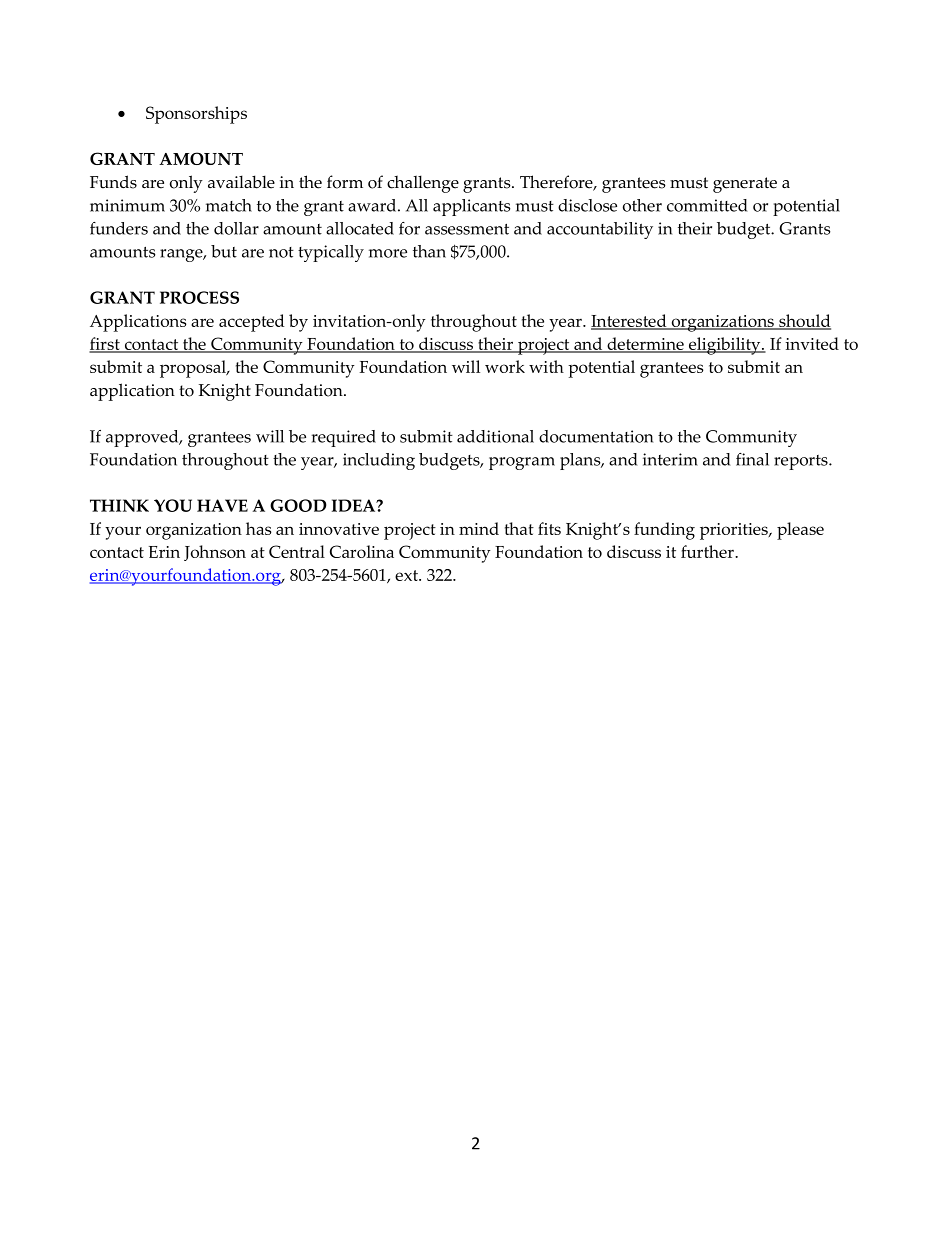 The width and height of the screenshot is (952, 1233). What do you see at coordinates (467, 229) in the screenshot?
I see `assessment` at bounding box center [467, 229].
